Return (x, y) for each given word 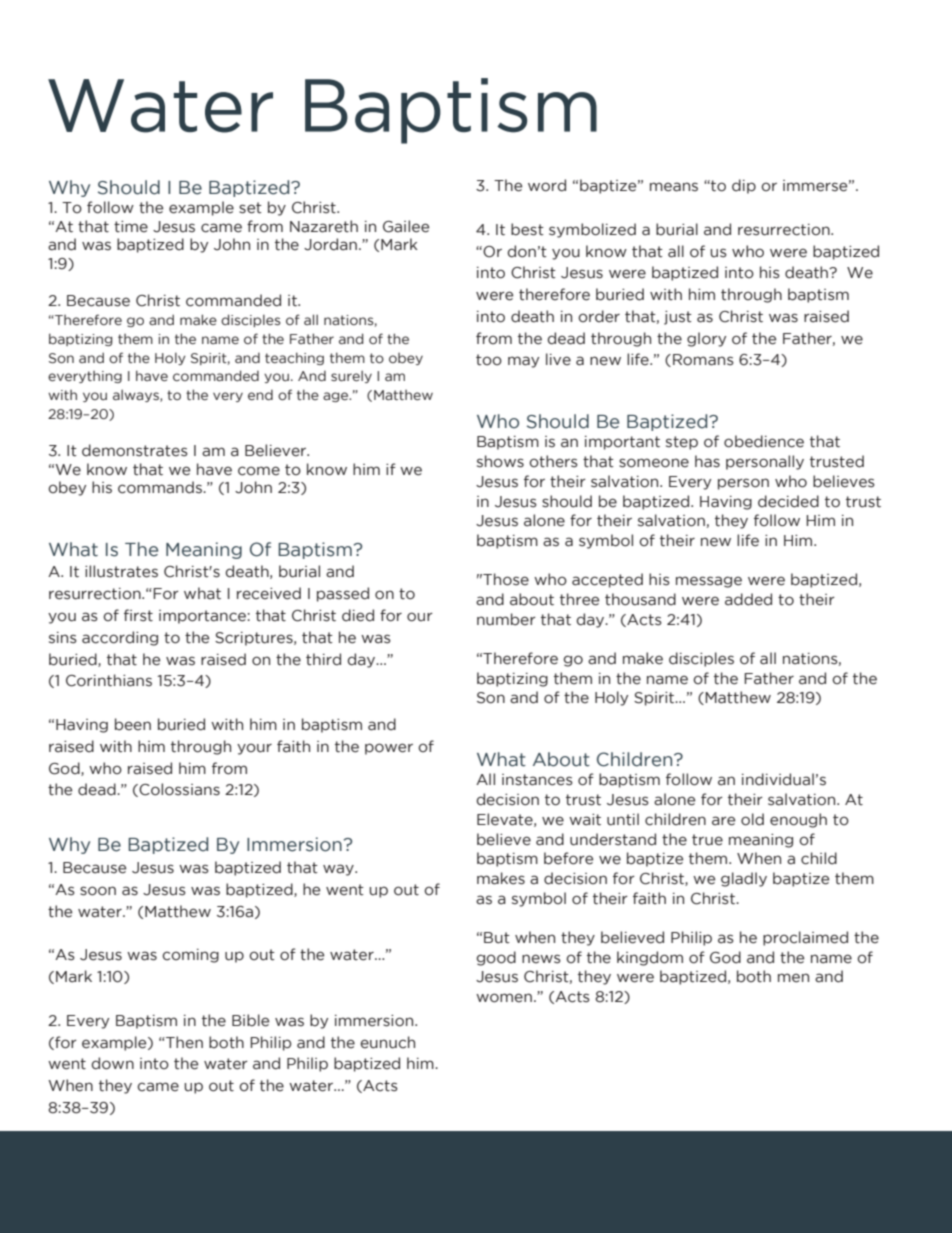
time (131, 227)
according (120, 638)
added (748, 599)
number (506, 619)
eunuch (387, 1042)
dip (744, 186)
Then (183, 1042)
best (527, 229)
